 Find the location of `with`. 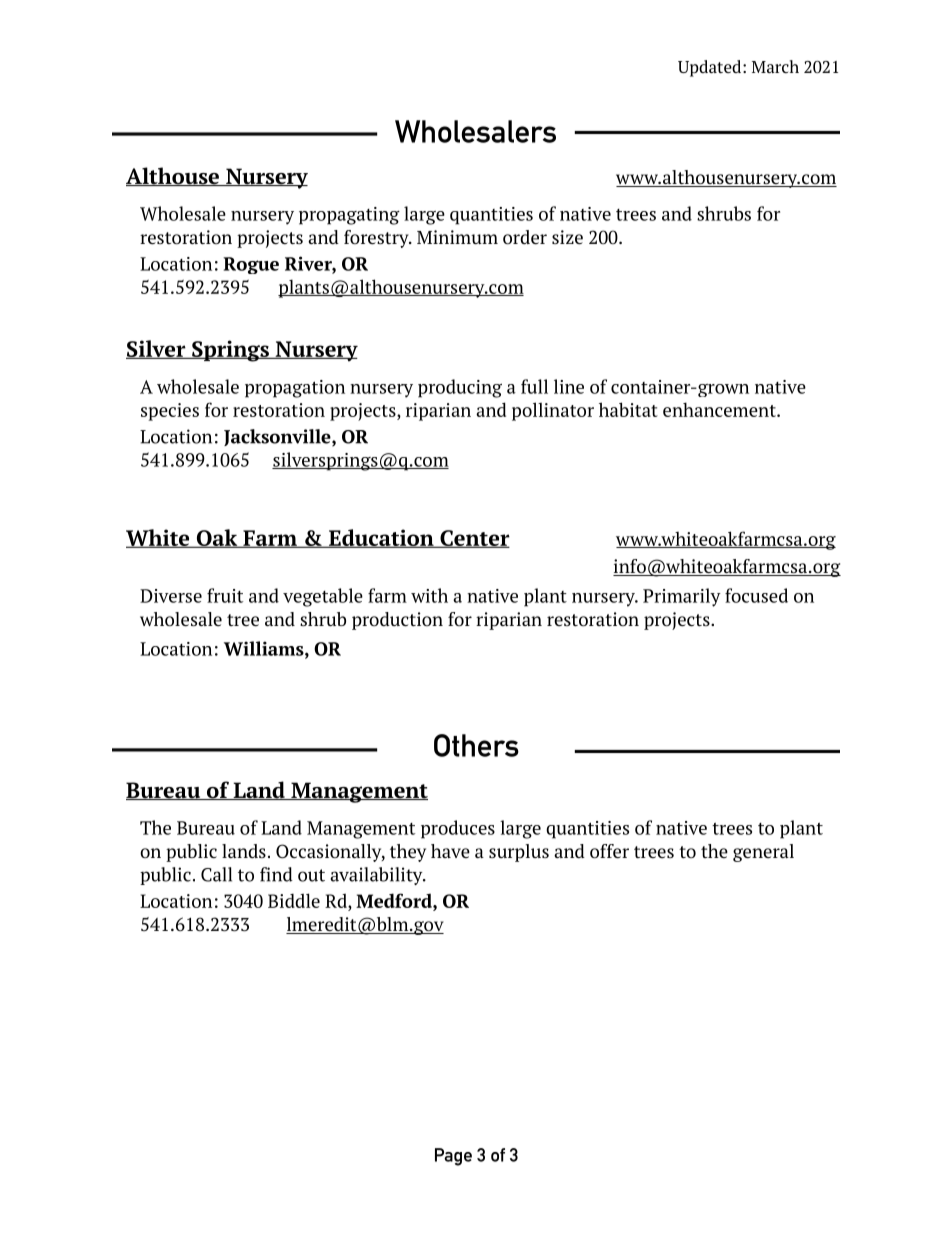

with is located at coordinates (429, 595).
